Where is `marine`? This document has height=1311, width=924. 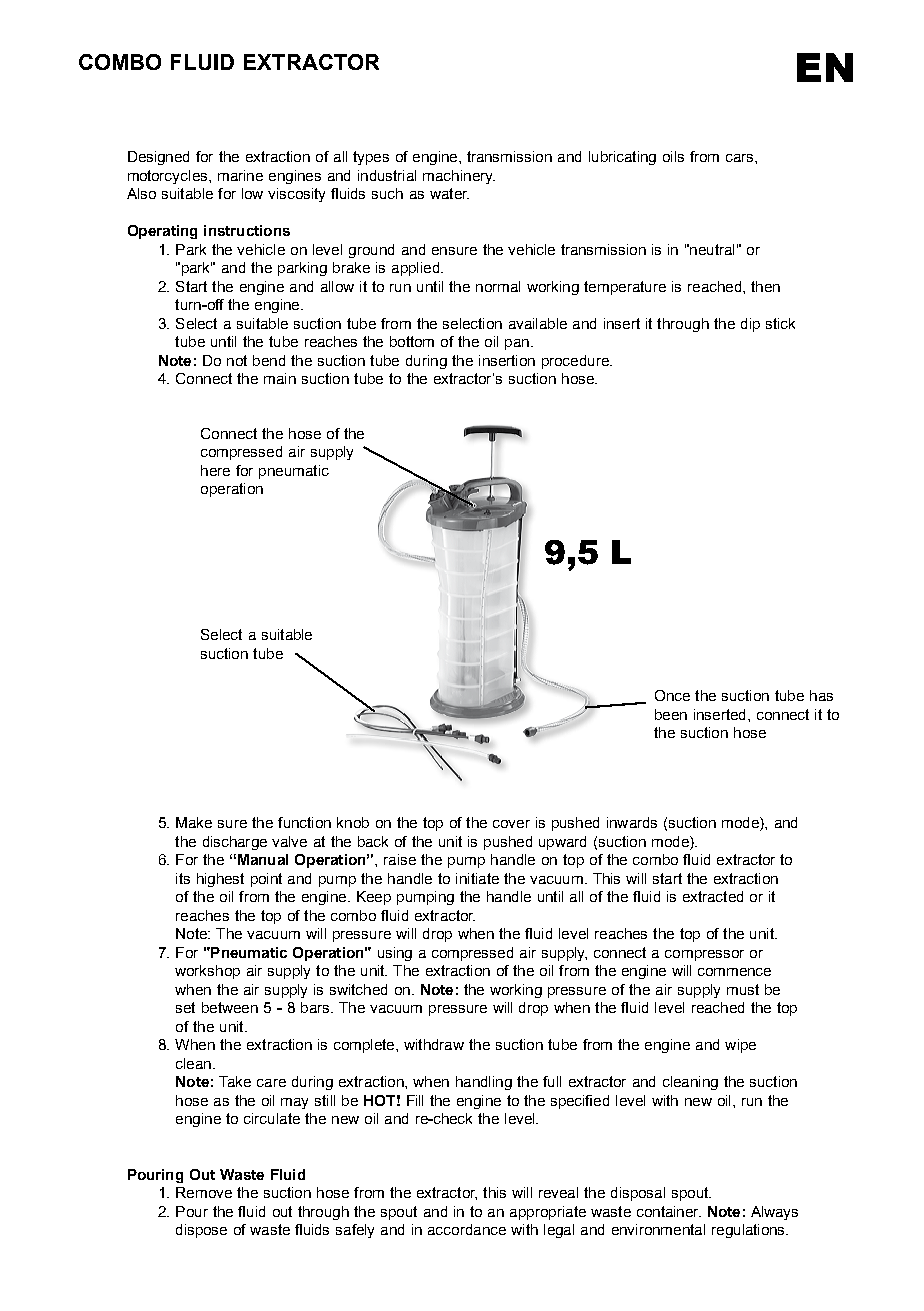 marine is located at coordinates (240, 175).
